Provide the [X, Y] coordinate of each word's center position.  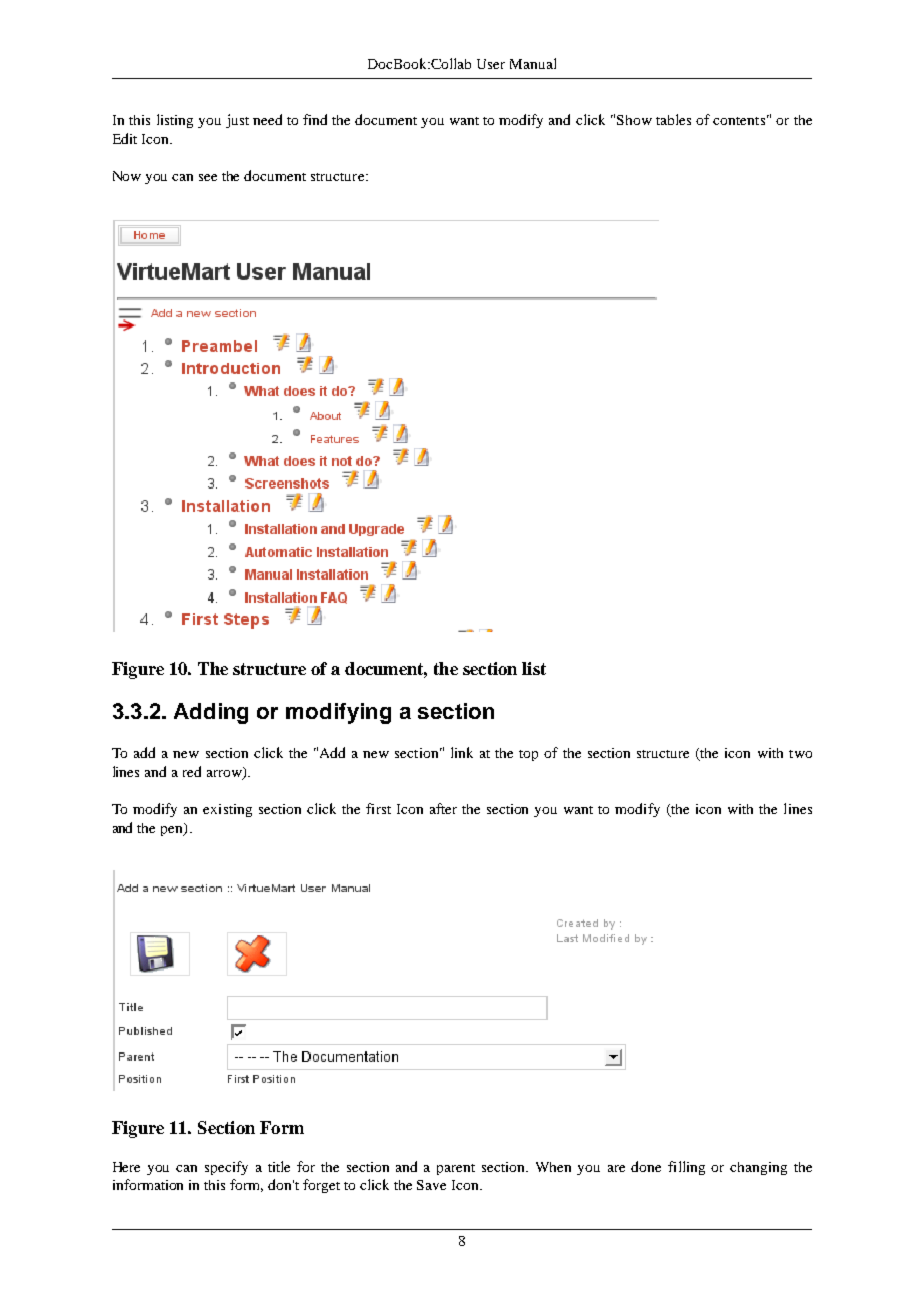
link [462, 752]
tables [673, 119]
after [443, 808]
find [315, 119]
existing [227, 810]
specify [226, 1168]
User [491, 64]
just [237, 121]
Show [634, 120]
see [208, 177]
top [528, 755]
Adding [211, 713]
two [800, 754]
